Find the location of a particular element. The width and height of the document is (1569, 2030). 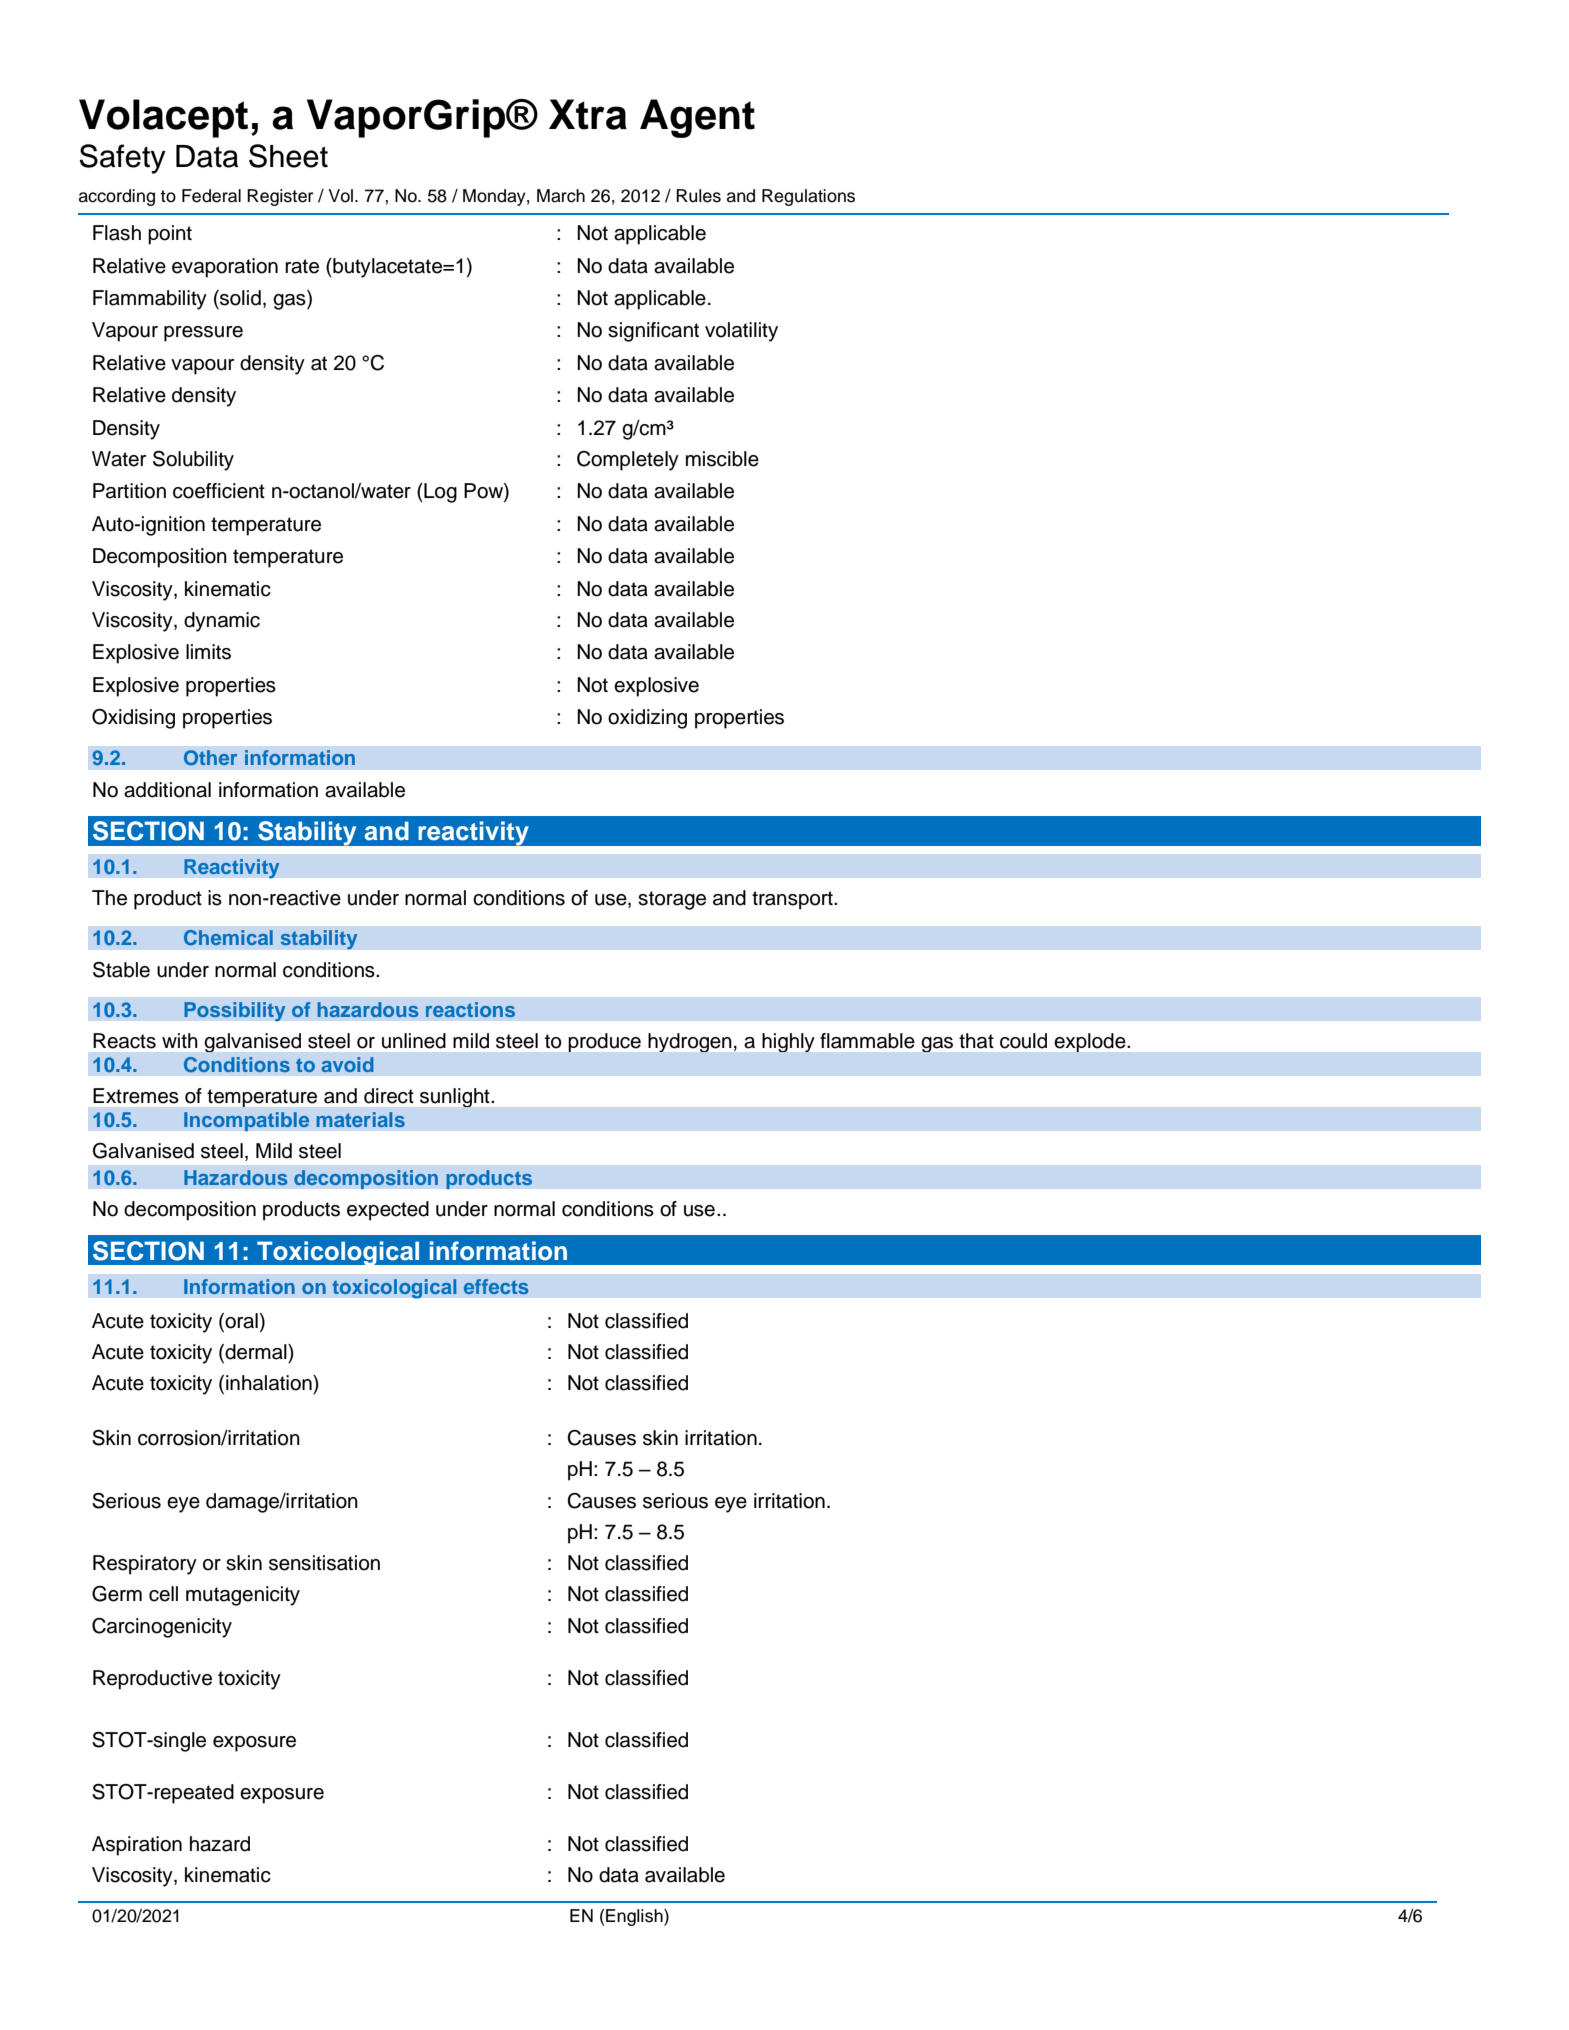

Federal is located at coordinates (211, 196).
